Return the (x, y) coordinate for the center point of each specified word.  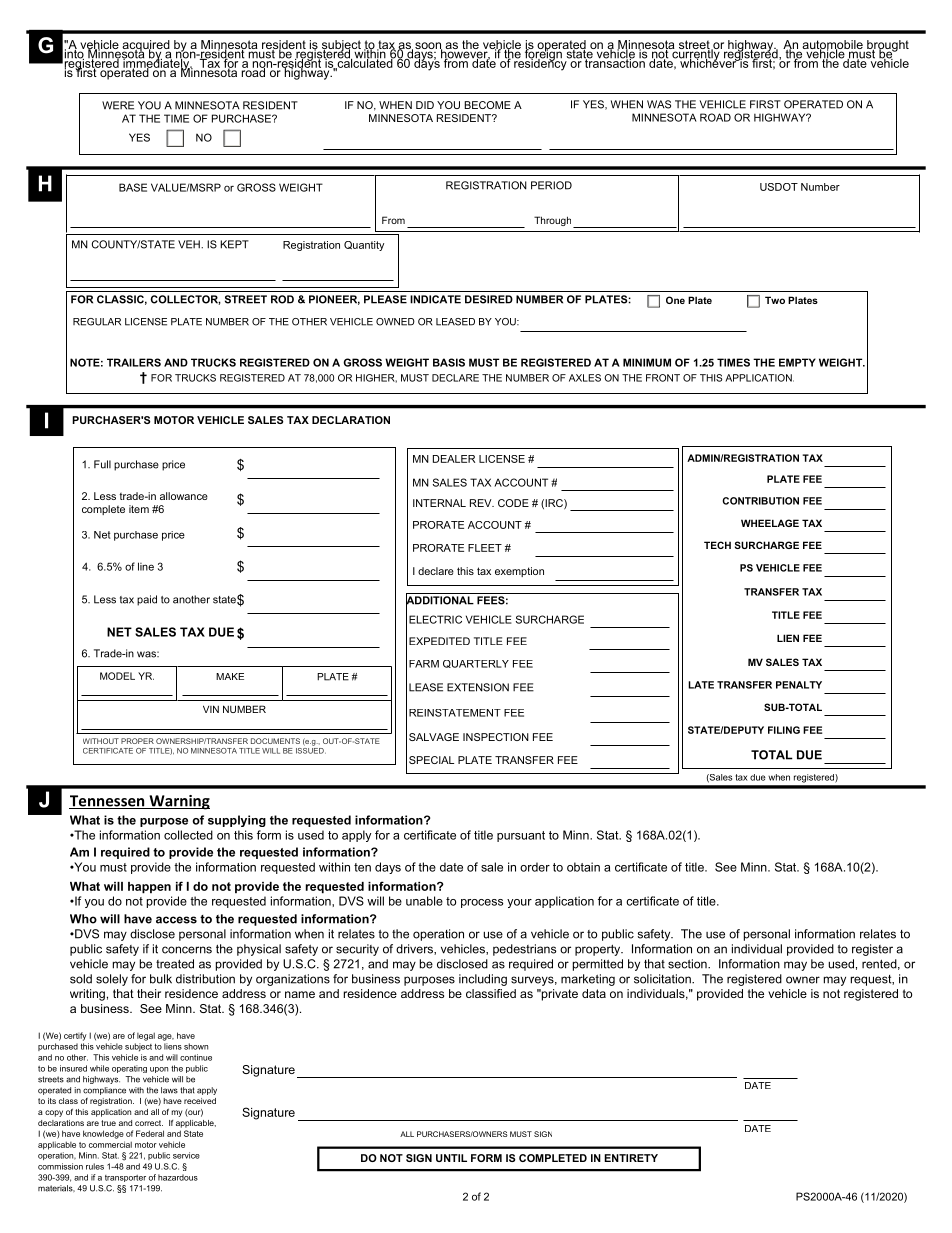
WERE (118, 105)
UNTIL (451, 1158)
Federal (150, 1133)
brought (887, 47)
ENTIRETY (631, 1158)
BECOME (487, 105)
